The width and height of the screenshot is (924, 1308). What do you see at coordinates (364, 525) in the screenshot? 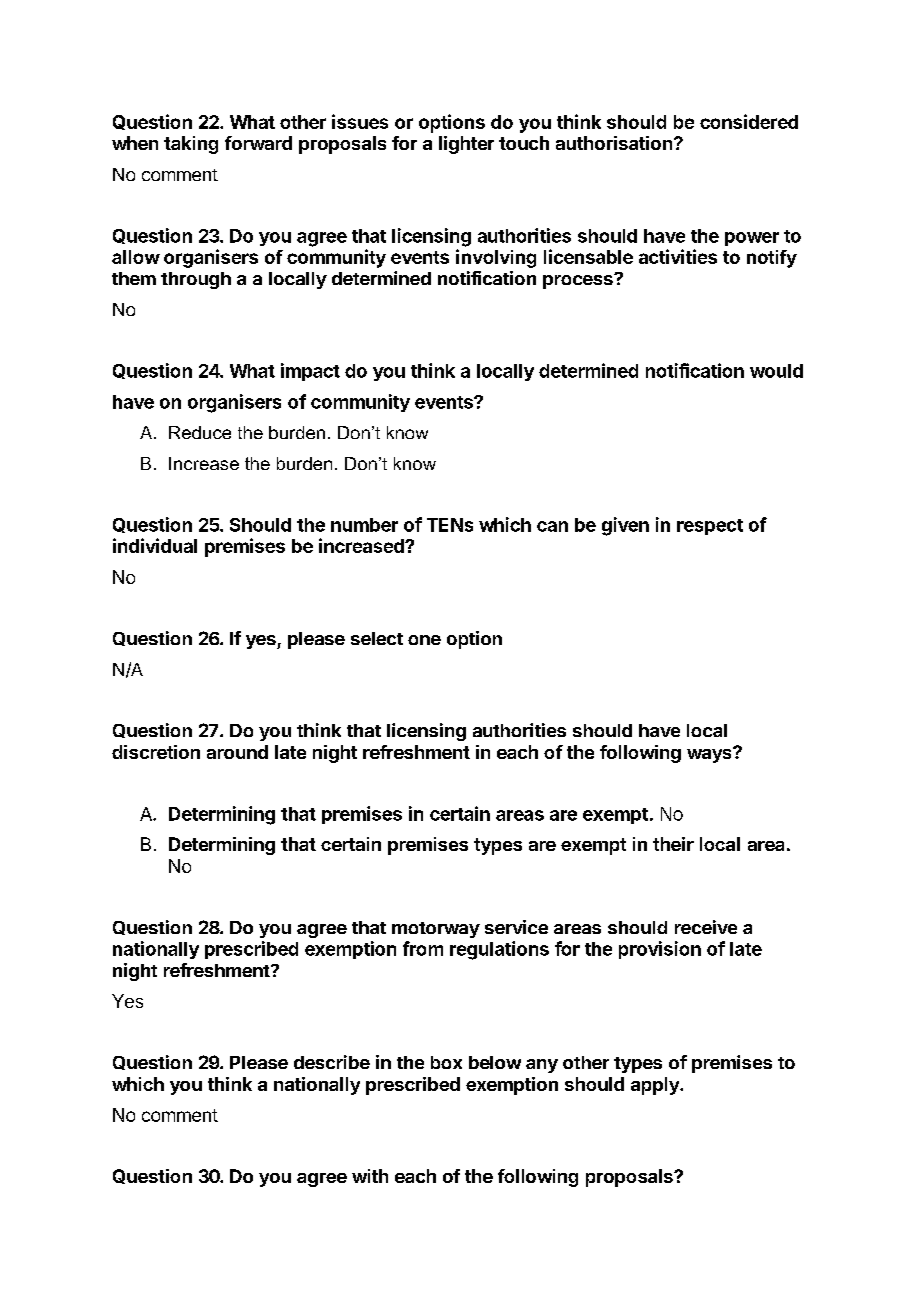
I see `number` at bounding box center [364, 525].
